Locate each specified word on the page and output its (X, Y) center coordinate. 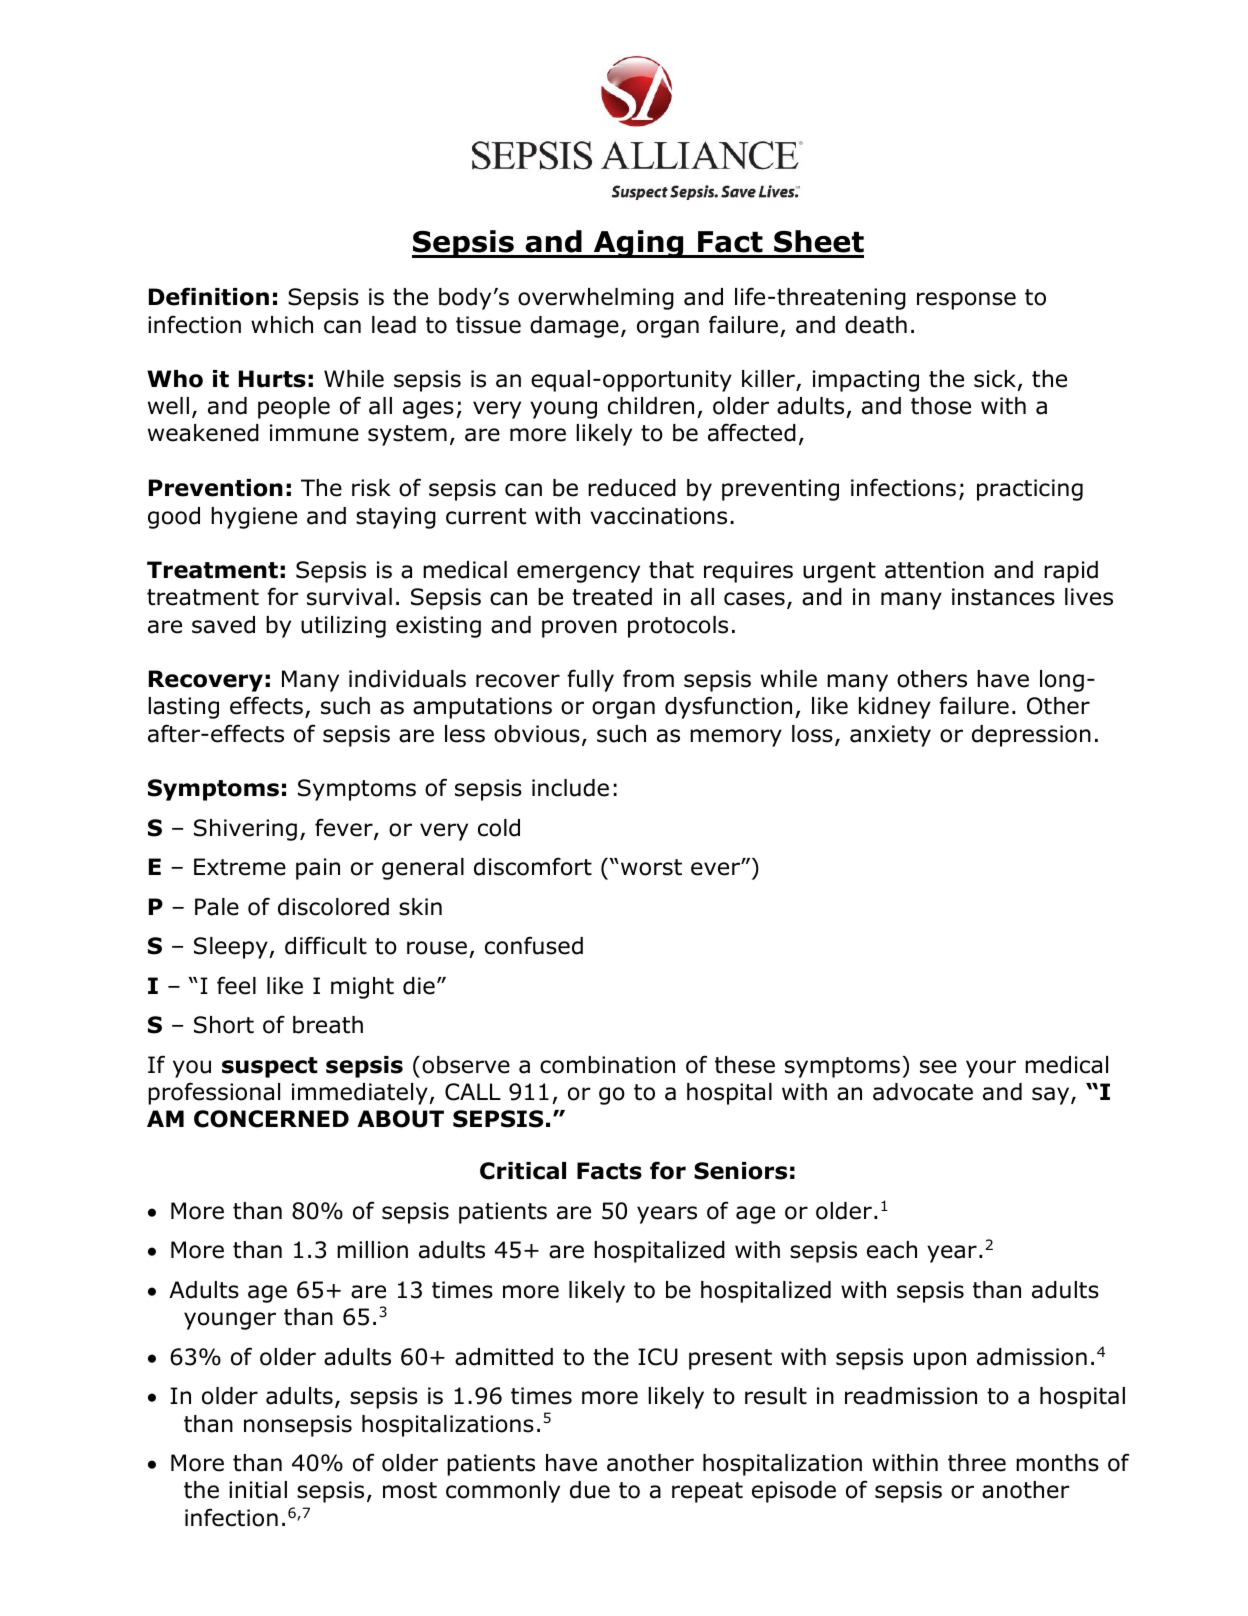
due (590, 1490)
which (282, 325)
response (966, 301)
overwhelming (596, 299)
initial (258, 1490)
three (977, 1463)
